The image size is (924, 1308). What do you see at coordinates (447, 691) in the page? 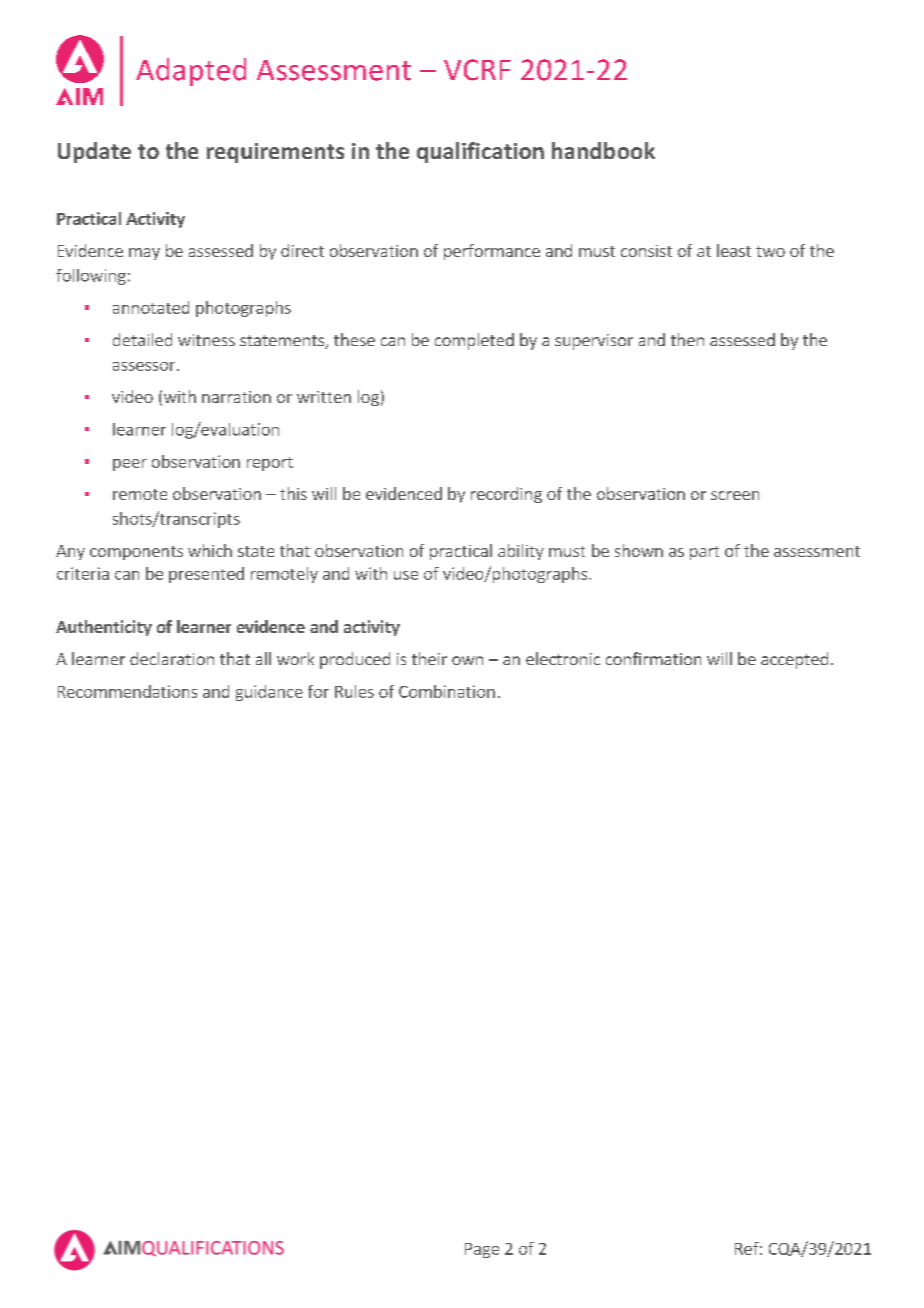
I see `Combination` at bounding box center [447, 691].
